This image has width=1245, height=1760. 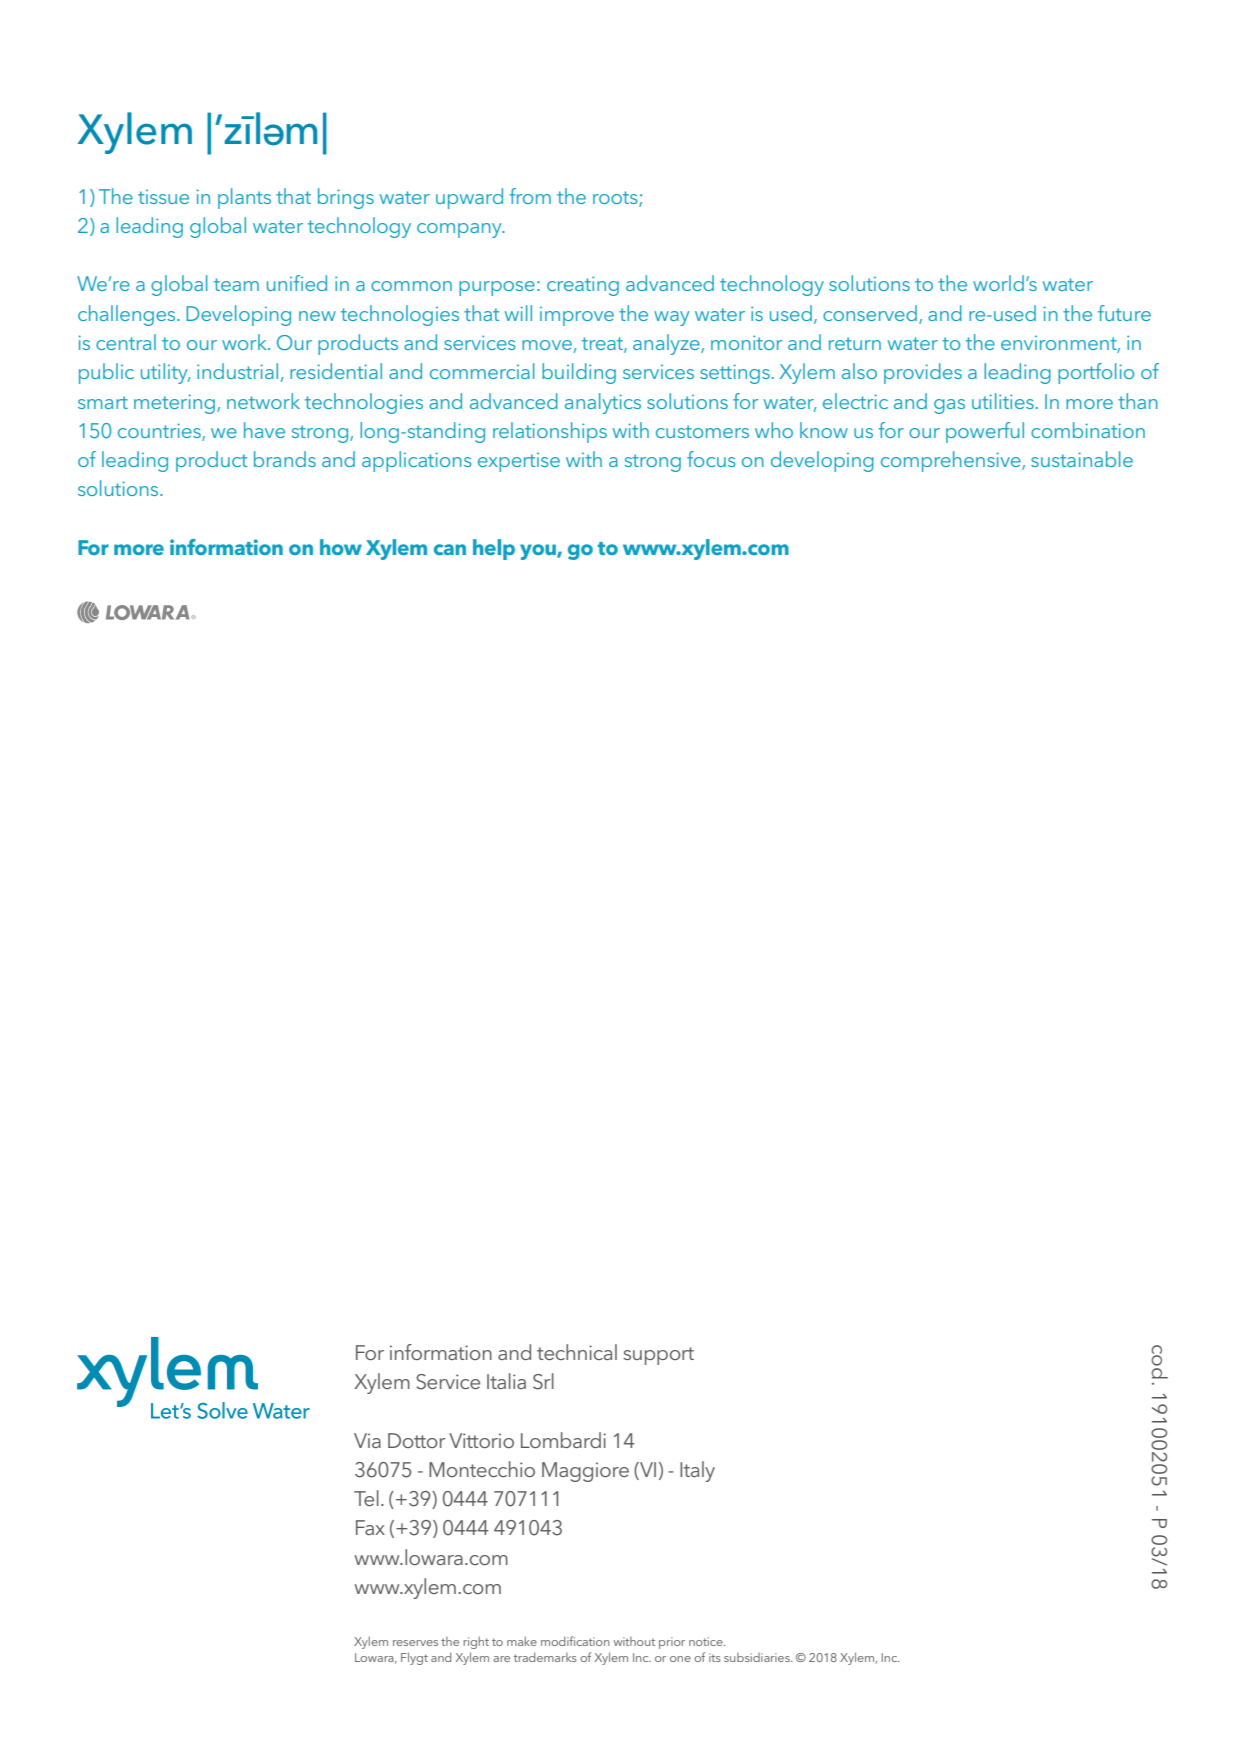 What do you see at coordinates (1082, 459) in the image?
I see `sustainable` at bounding box center [1082, 459].
